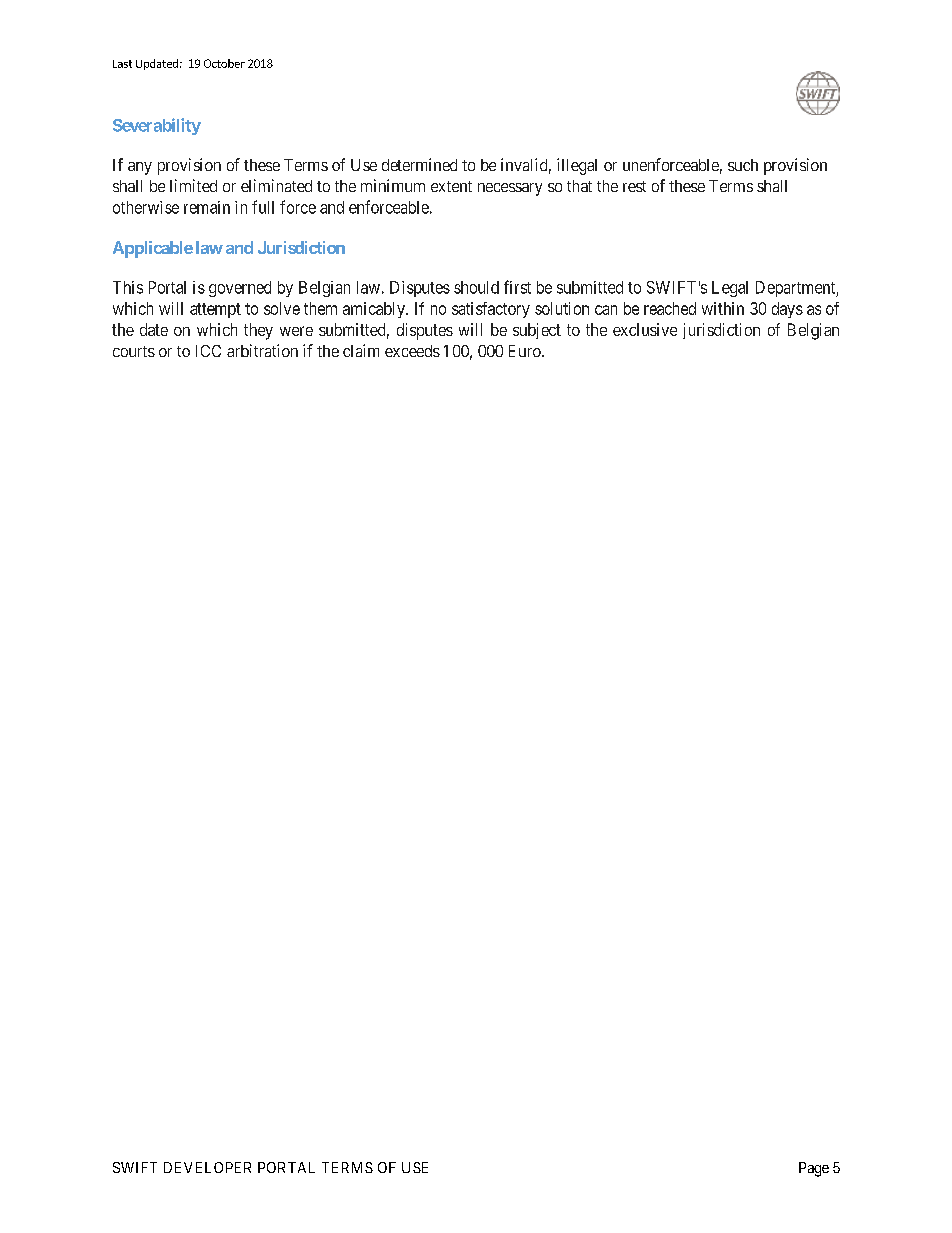  What do you see at coordinates (743, 165) in the screenshot?
I see `such` at bounding box center [743, 165].
